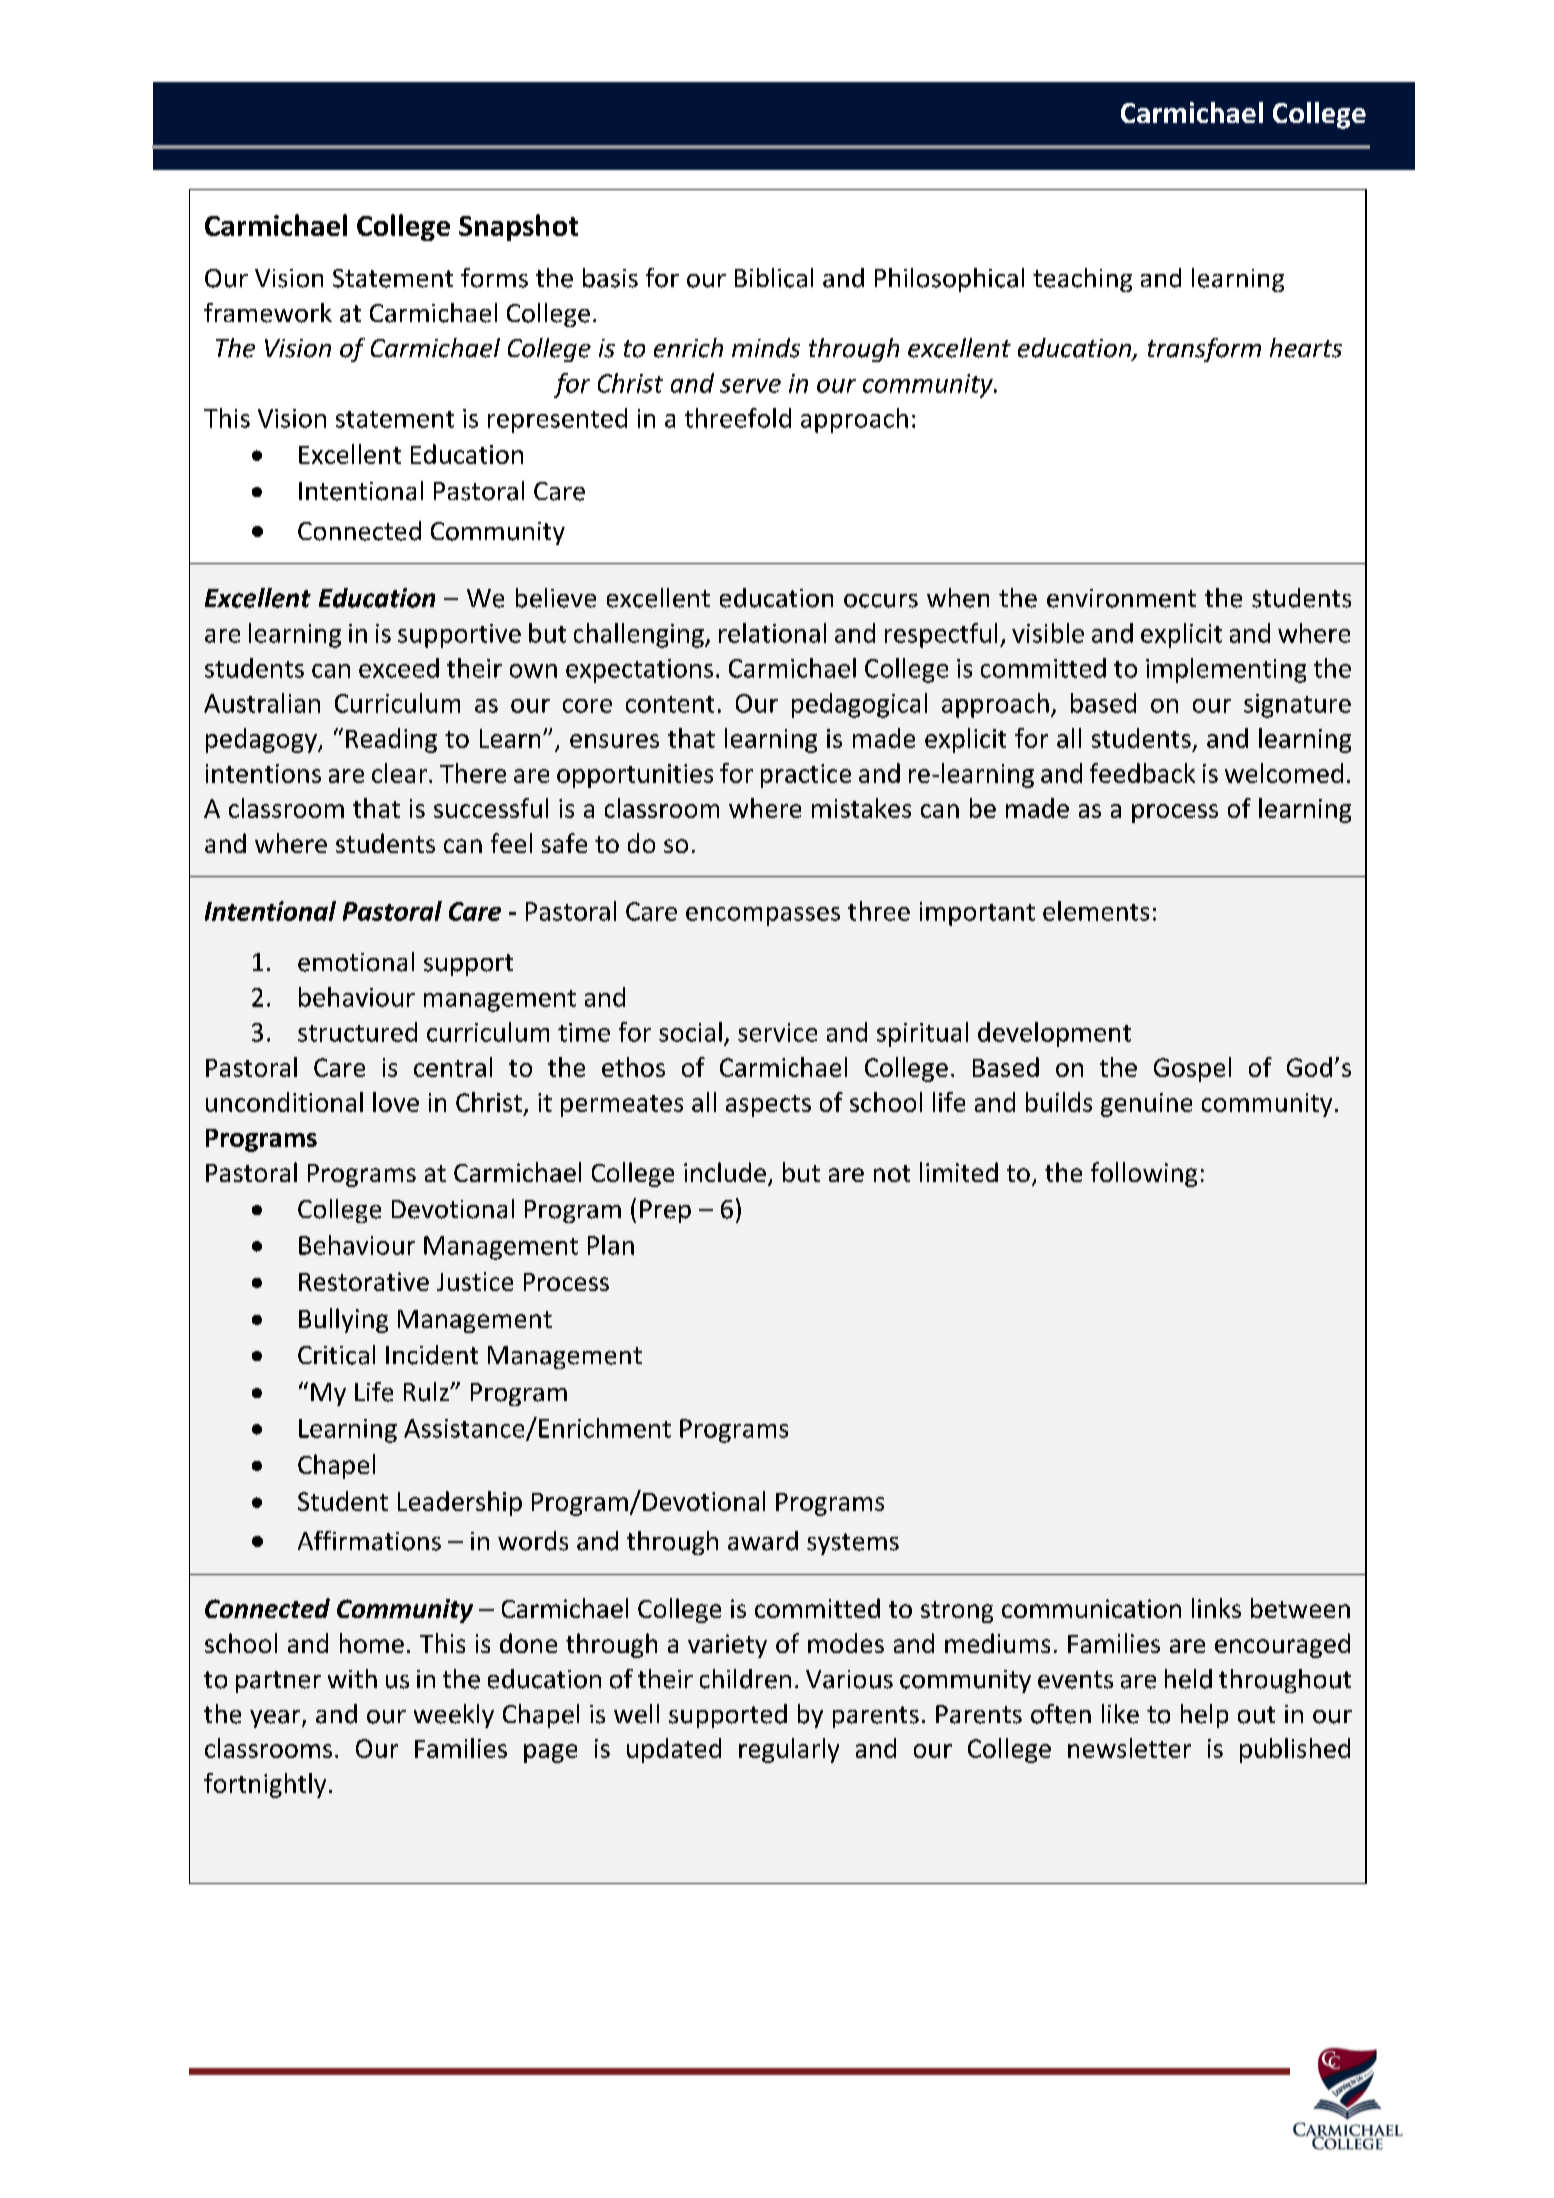 The image size is (1554, 2198). What do you see at coordinates (774, 278) in the document?
I see `Biblical` at bounding box center [774, 278].
